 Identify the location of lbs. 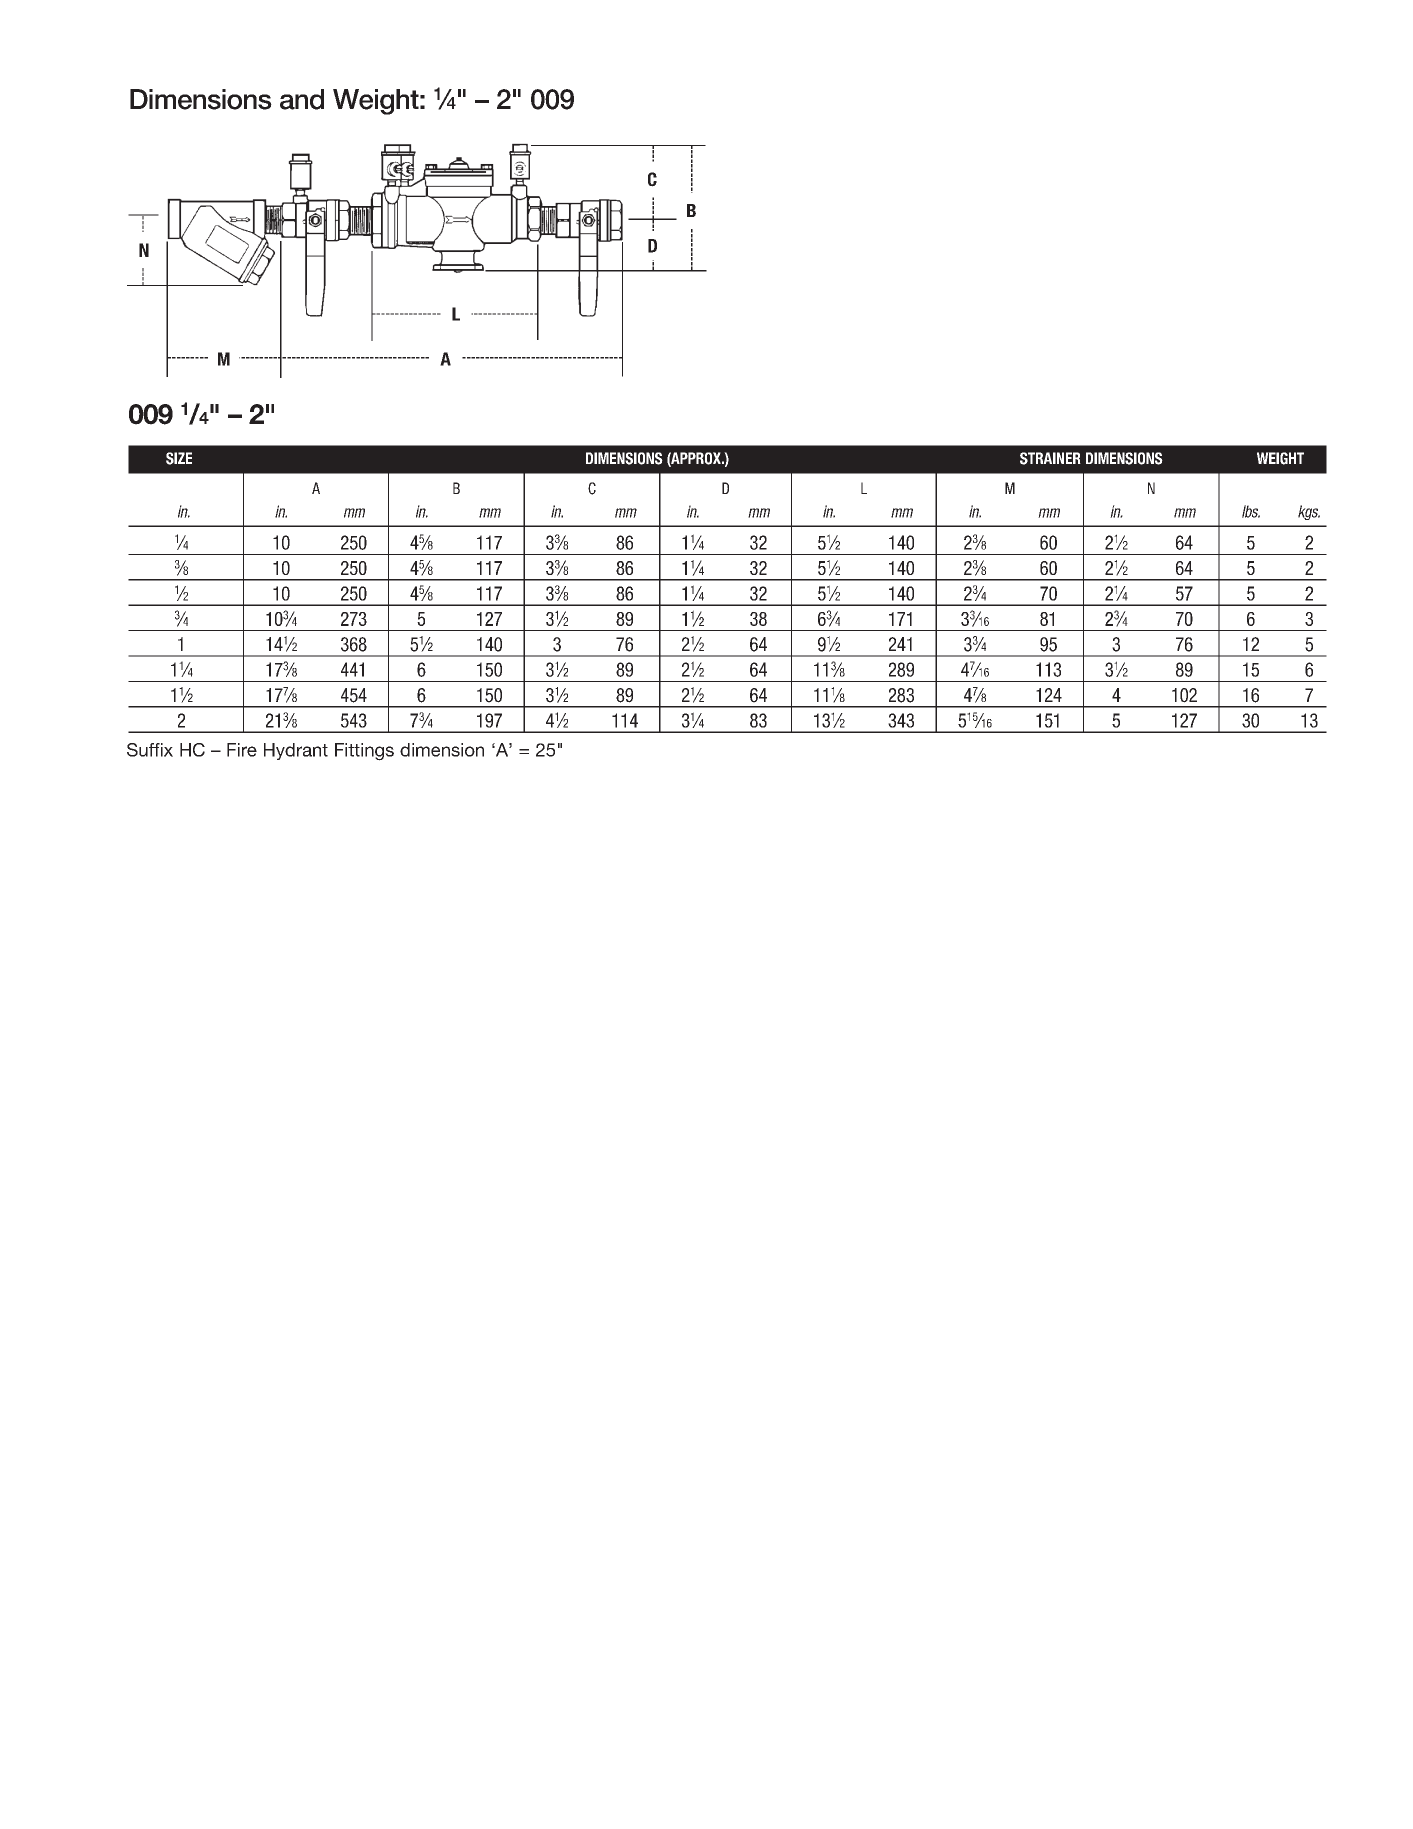
(1251, 511).
